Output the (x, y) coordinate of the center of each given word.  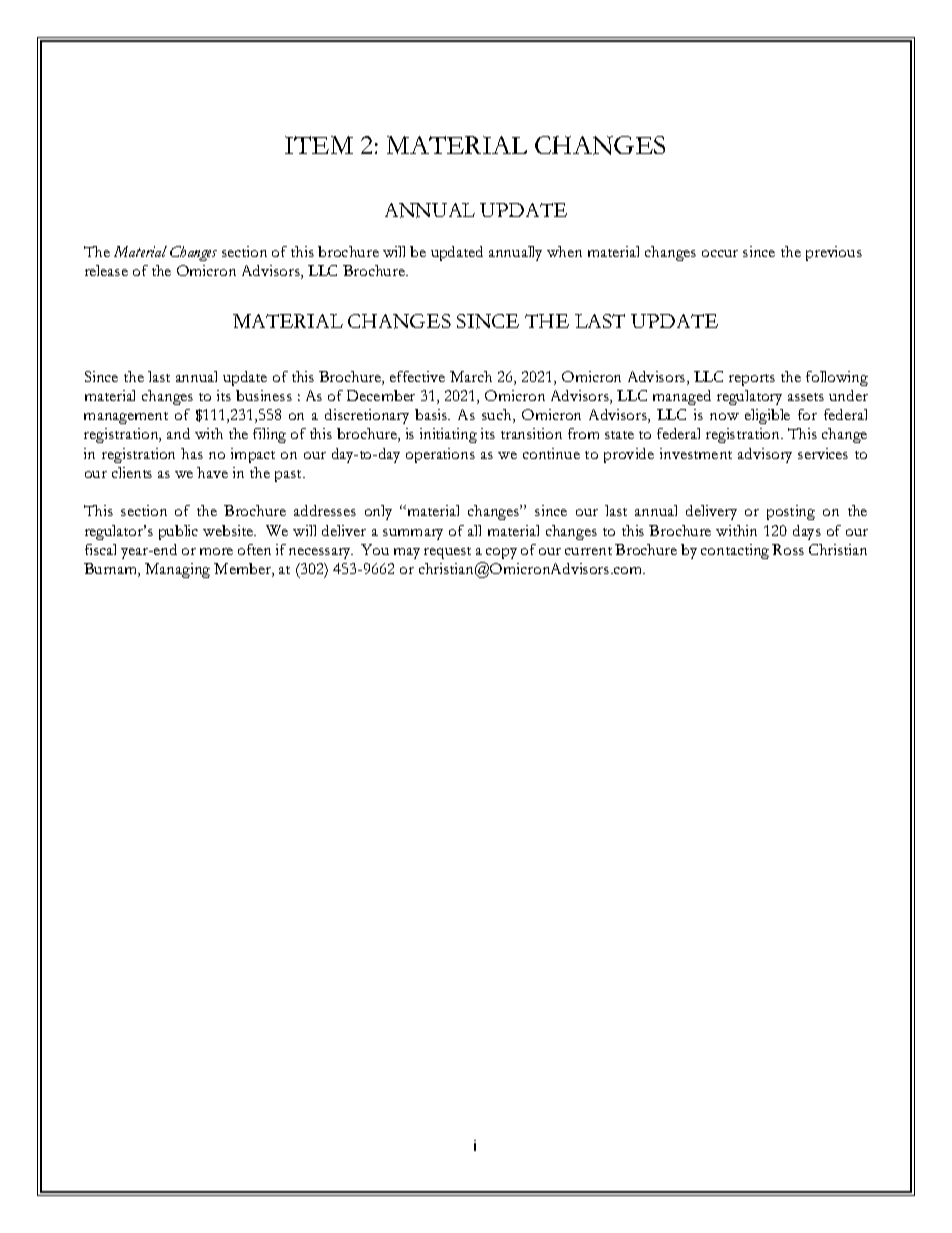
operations (440, 455)
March (471, 376)
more (216, 551)
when (564, 251)
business (264, 395)
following (837, 378)
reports (752, 380)
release (106, 270)
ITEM (319, 145)
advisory (765, 455)
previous (834, 253)
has (192, 453)
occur (720, 253)
